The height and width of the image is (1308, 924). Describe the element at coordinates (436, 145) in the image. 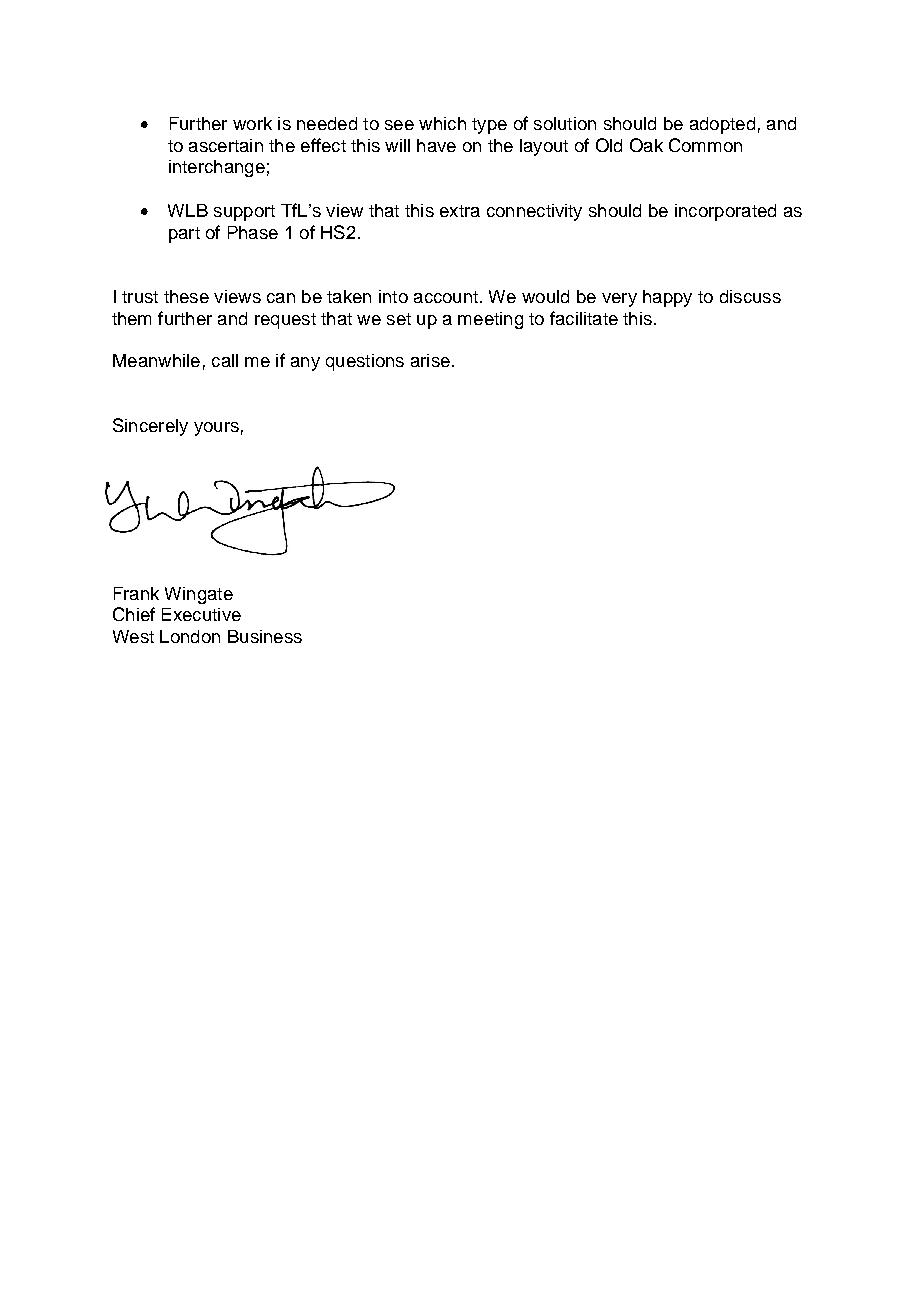

I see `have` at that location.
